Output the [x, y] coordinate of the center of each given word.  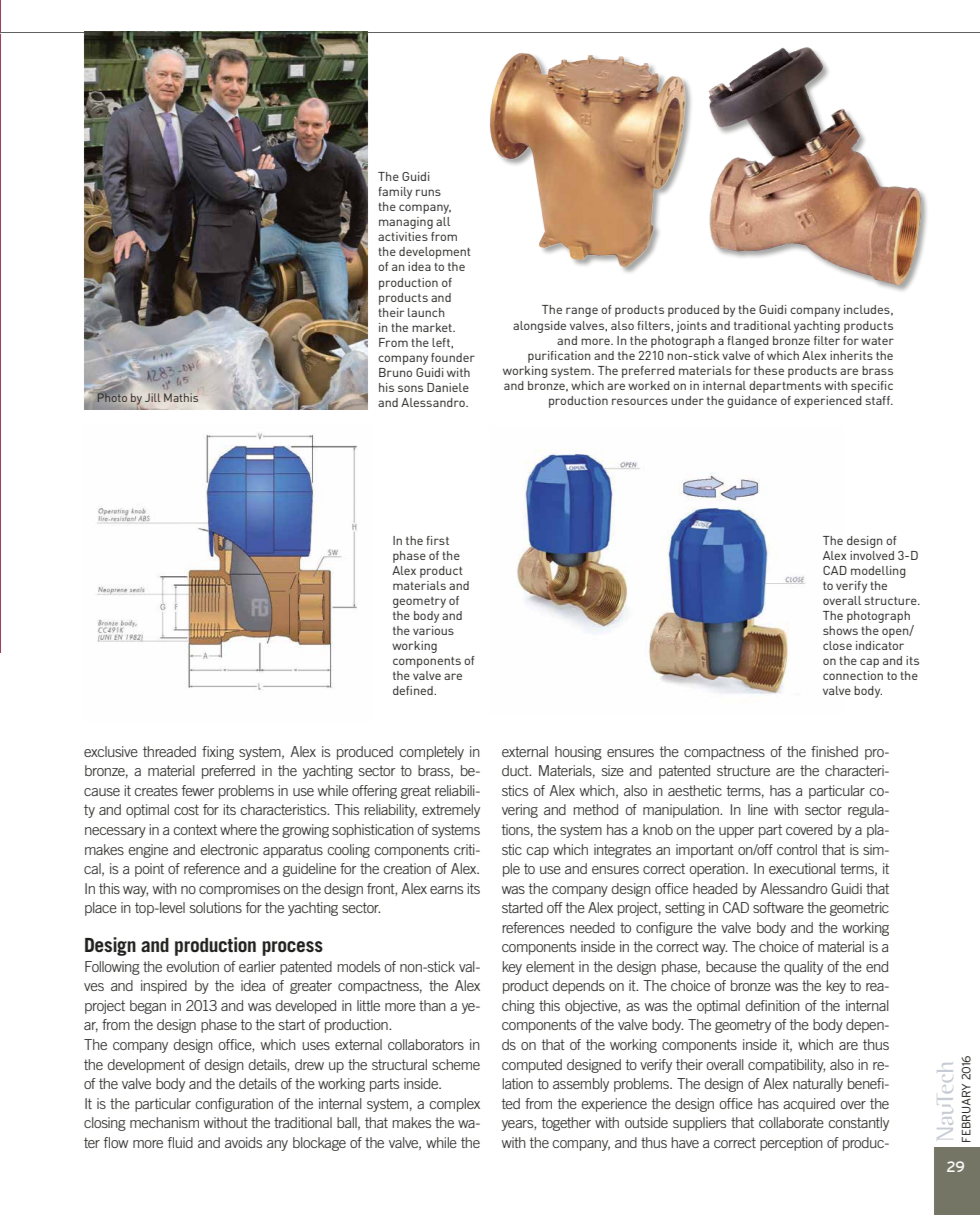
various [433, 630]
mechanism [164, 1122]
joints [691, 327]
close [837, 645]
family [395, 193]
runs [428, 192]
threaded [169, 751]
